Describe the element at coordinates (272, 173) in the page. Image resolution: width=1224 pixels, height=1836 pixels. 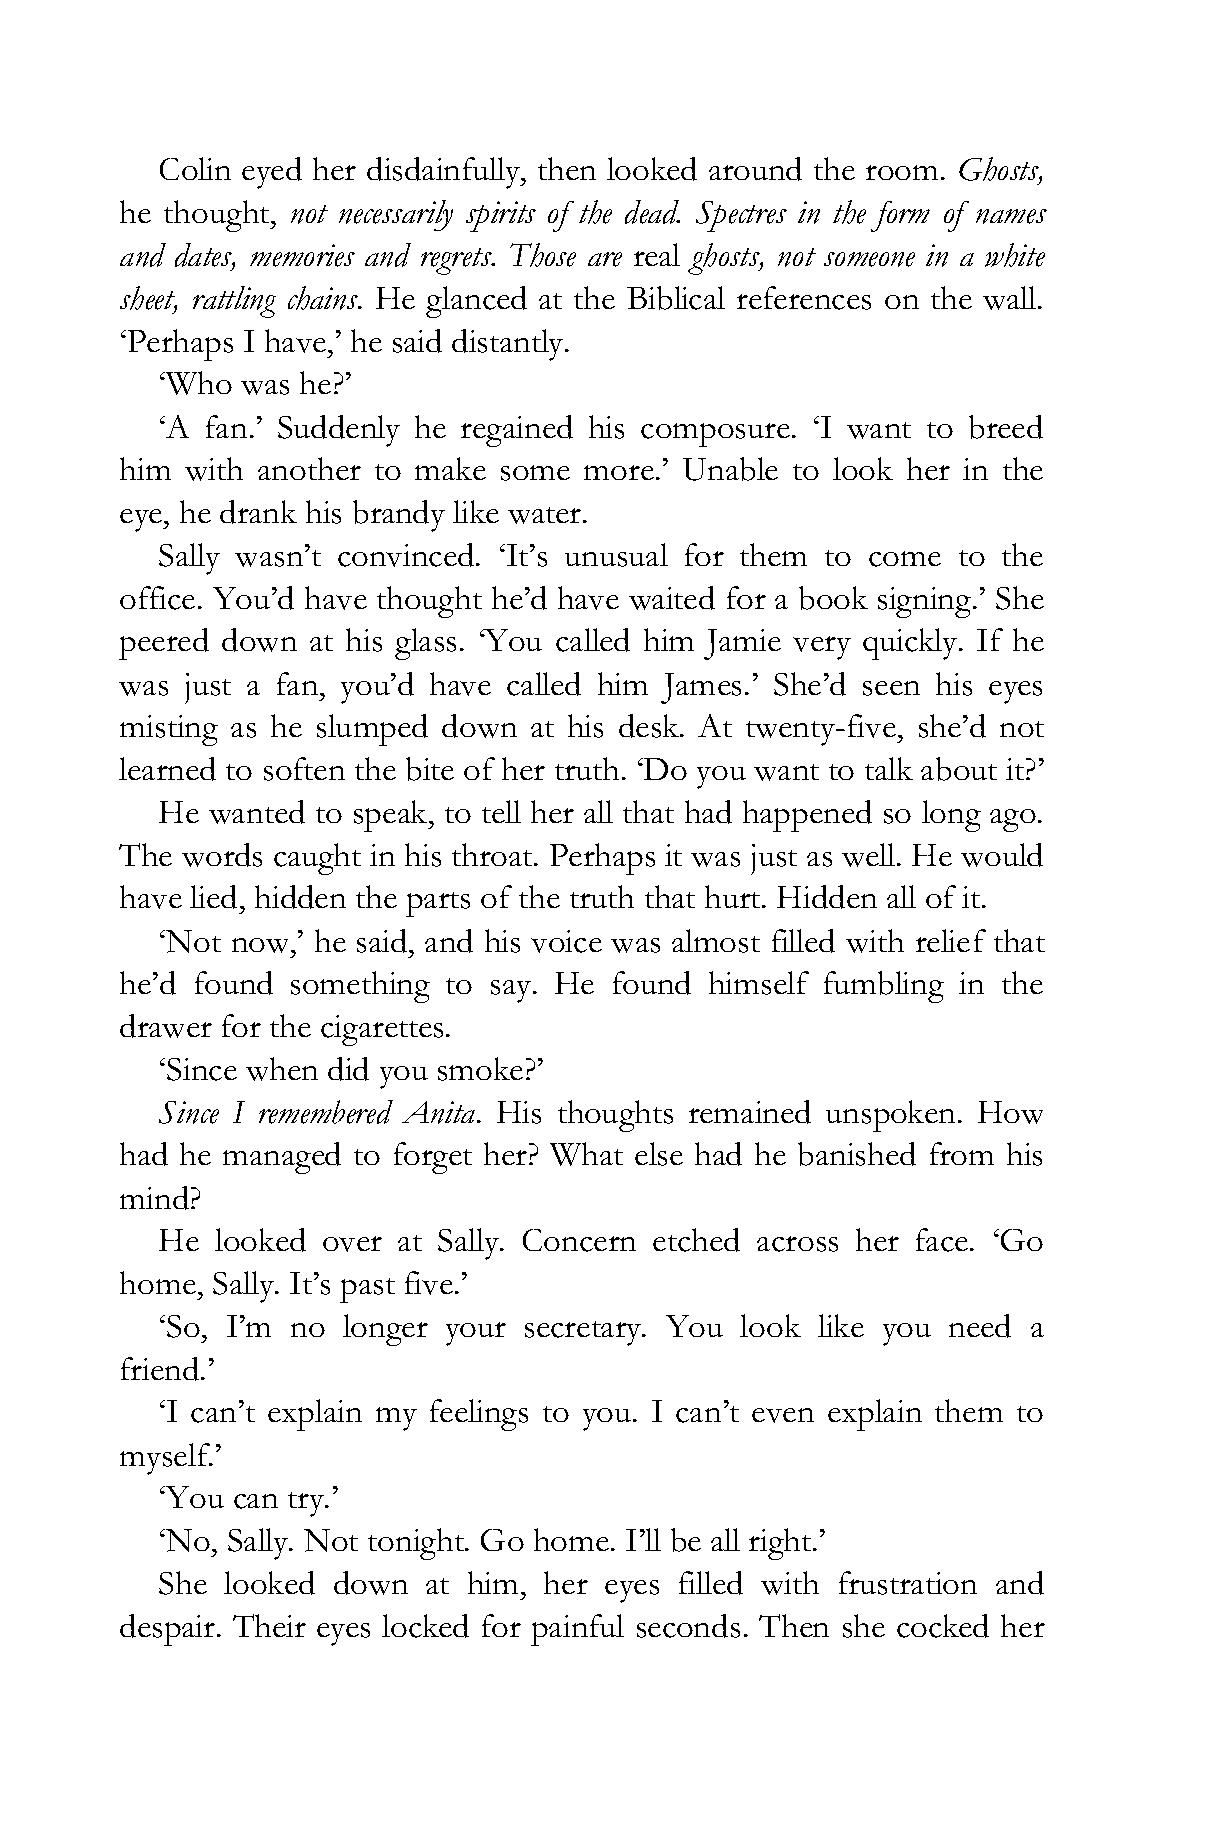
I see `eyed` at that location.
